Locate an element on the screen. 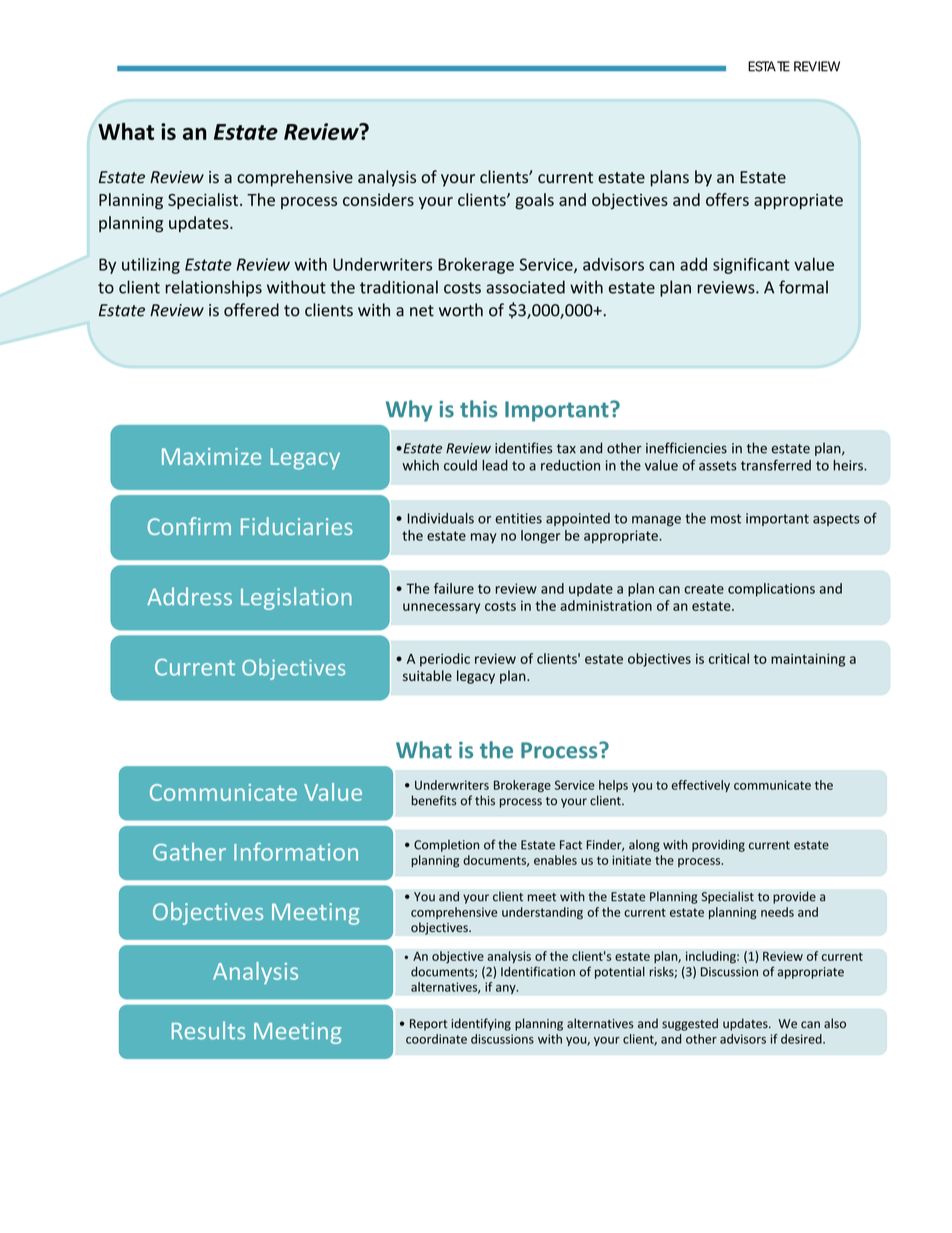 This screenshot has height=1233, width=952. utilizing is located at coordinates (151, 265).
